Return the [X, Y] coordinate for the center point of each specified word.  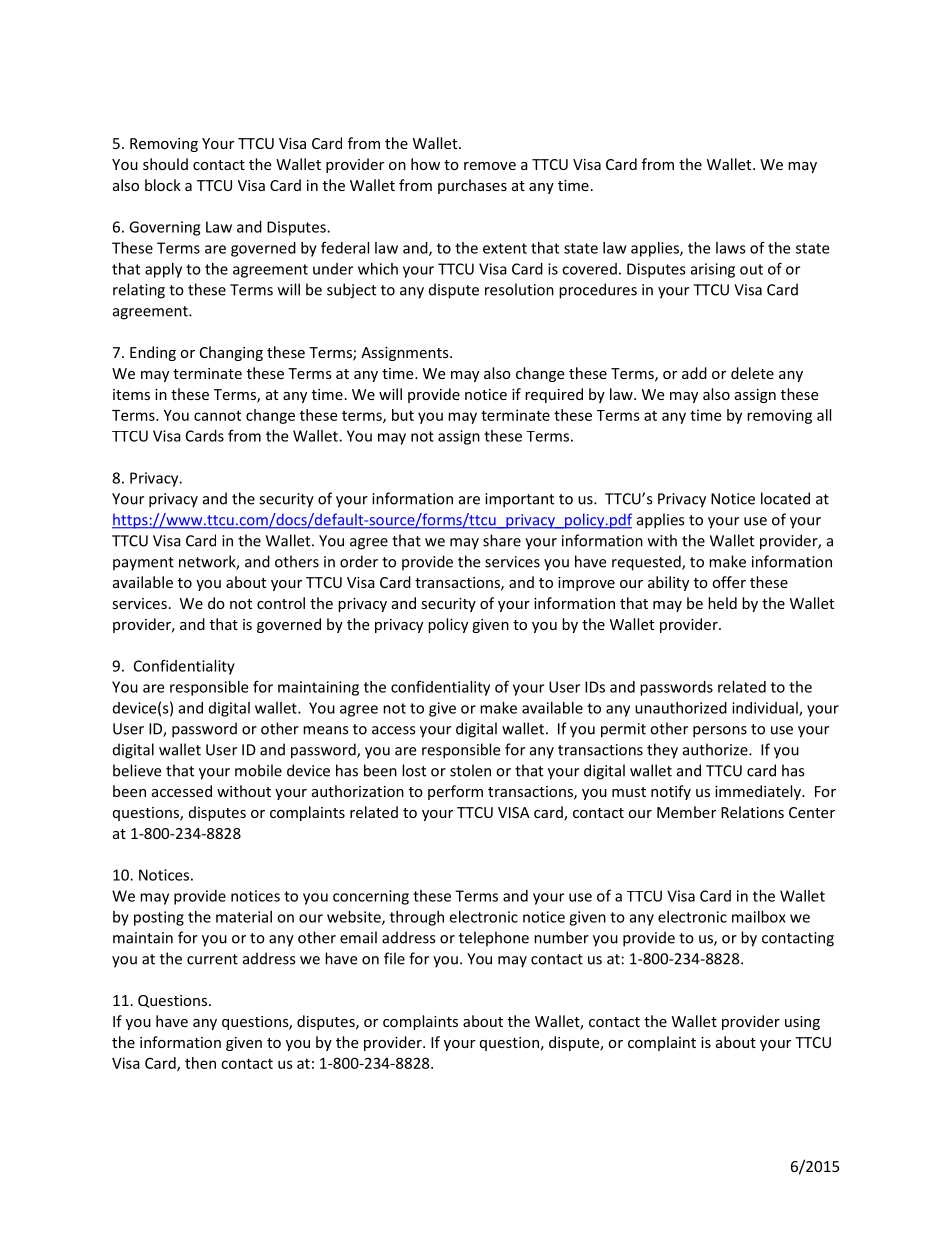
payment [143, 564]
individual [766, 709]
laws [731, 248]
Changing [231, 353]
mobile [258, 770]
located [785, 498]
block [163, 185]
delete [752, 373]
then [200, 1063]
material [244, 917]
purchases [472, 186]
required [554, 395]
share [502, 540]
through [417, 918]
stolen [470, 770]
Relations [752, 812]
